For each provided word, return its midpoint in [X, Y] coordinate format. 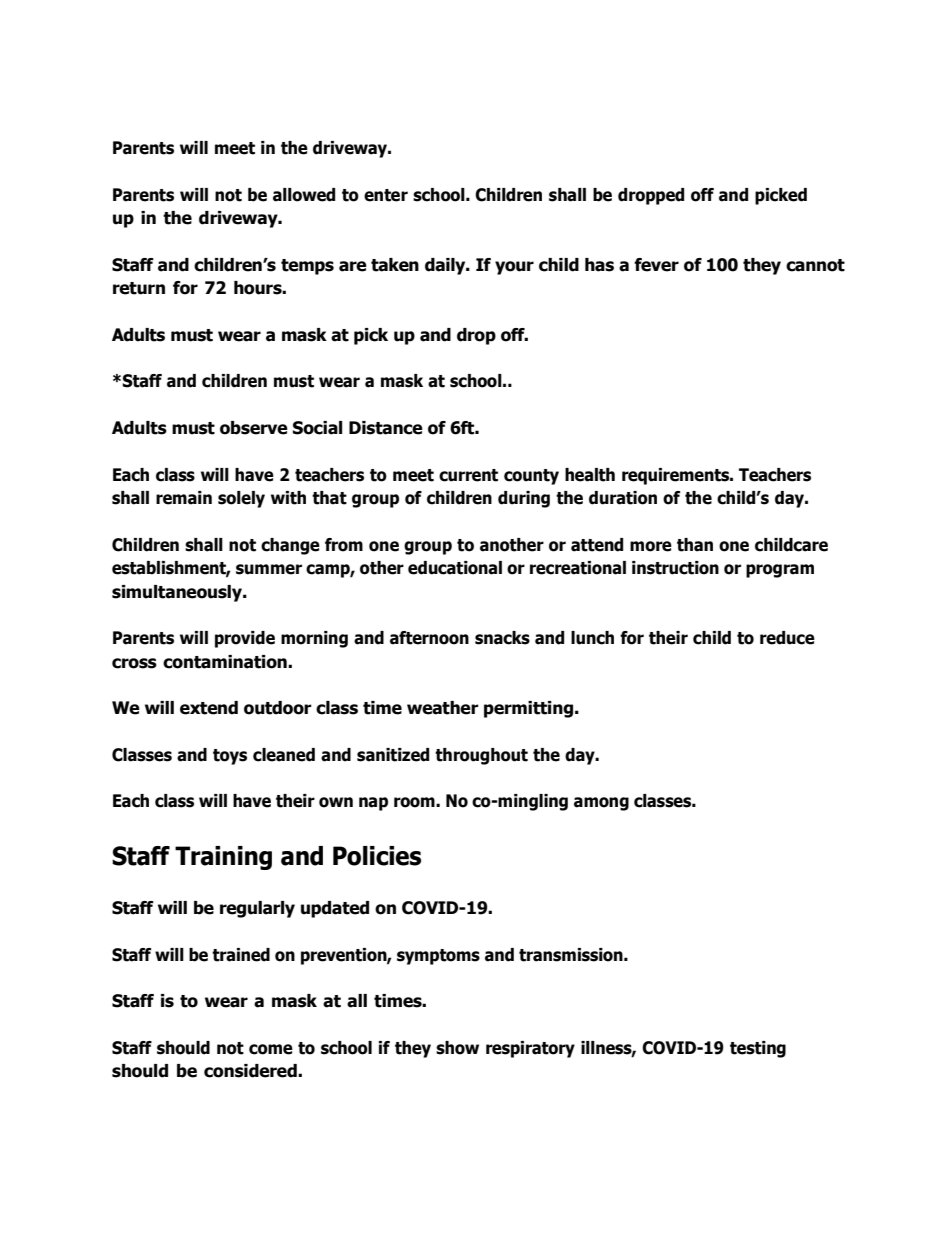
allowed [304, 195]
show [457, 1048]
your [514, 268]
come [271, 1049]
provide [245, 639]
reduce [787, 638]
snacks [502, 638]
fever [656, 265]
